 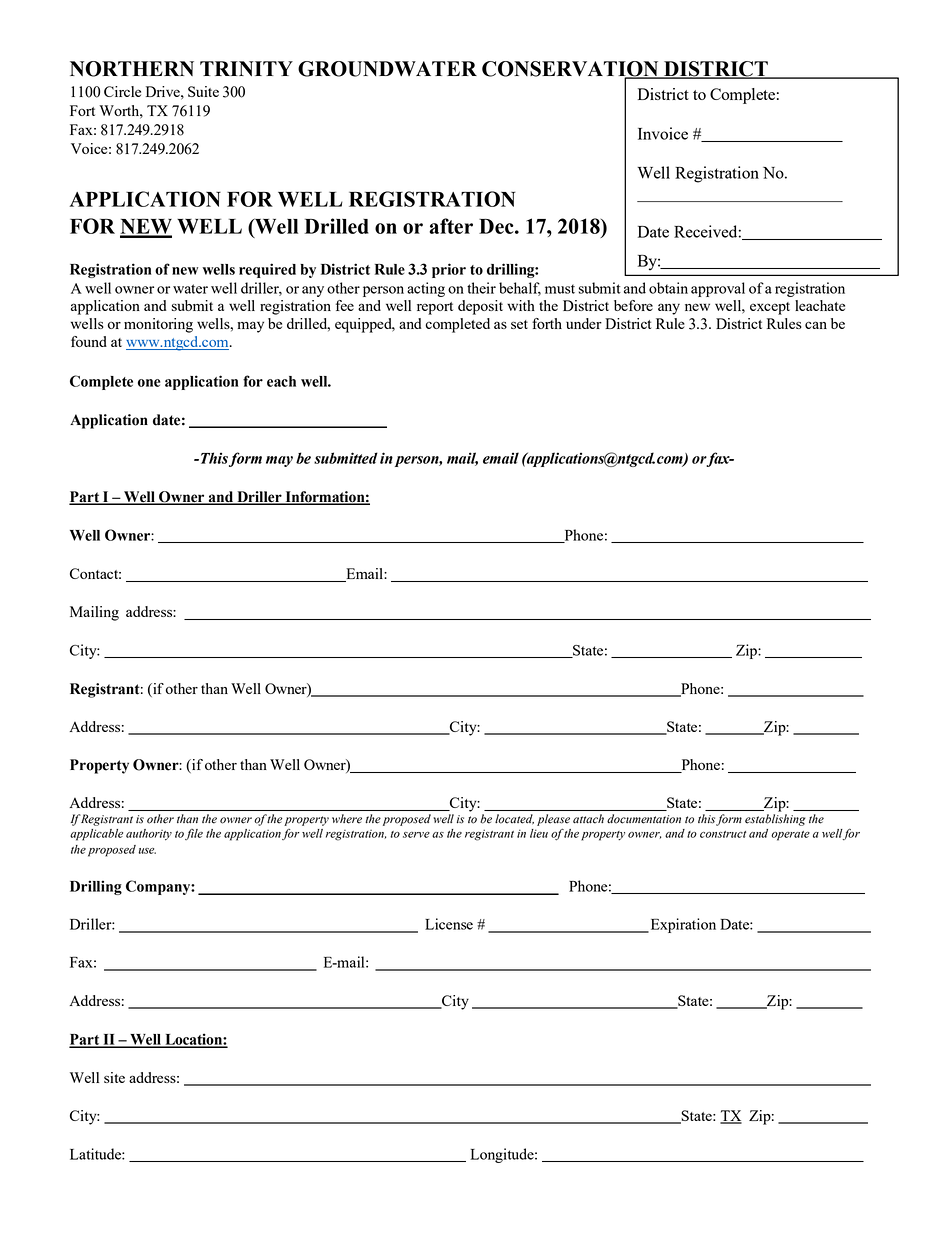 I want to click on CONSERVATION, so click(x=571, y=70).
